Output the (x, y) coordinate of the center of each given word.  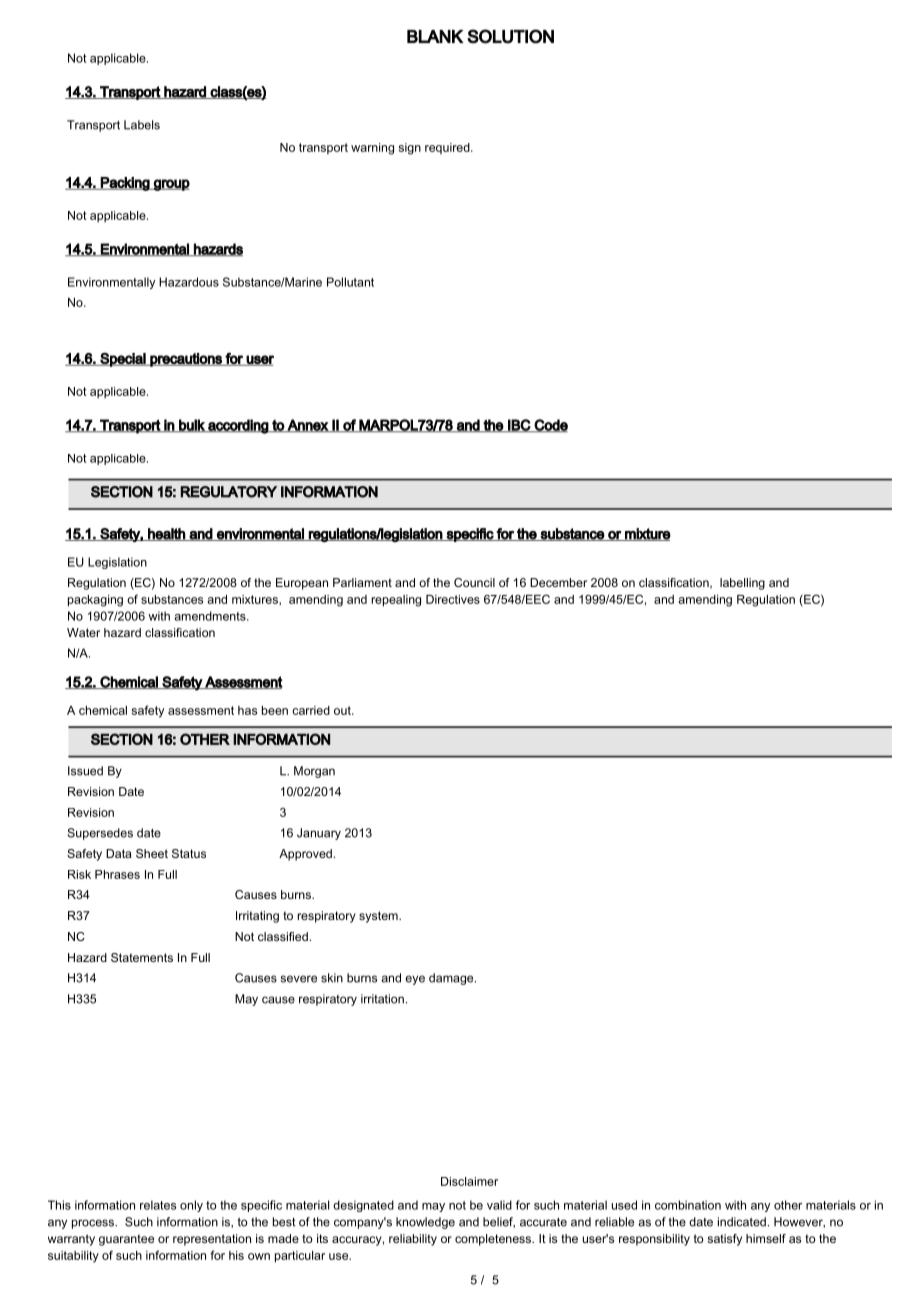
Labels (142, 125)
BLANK (435, 36)
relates (158, 1205)
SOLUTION (510, 36)
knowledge (425, 1223)
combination (688, 1205)
